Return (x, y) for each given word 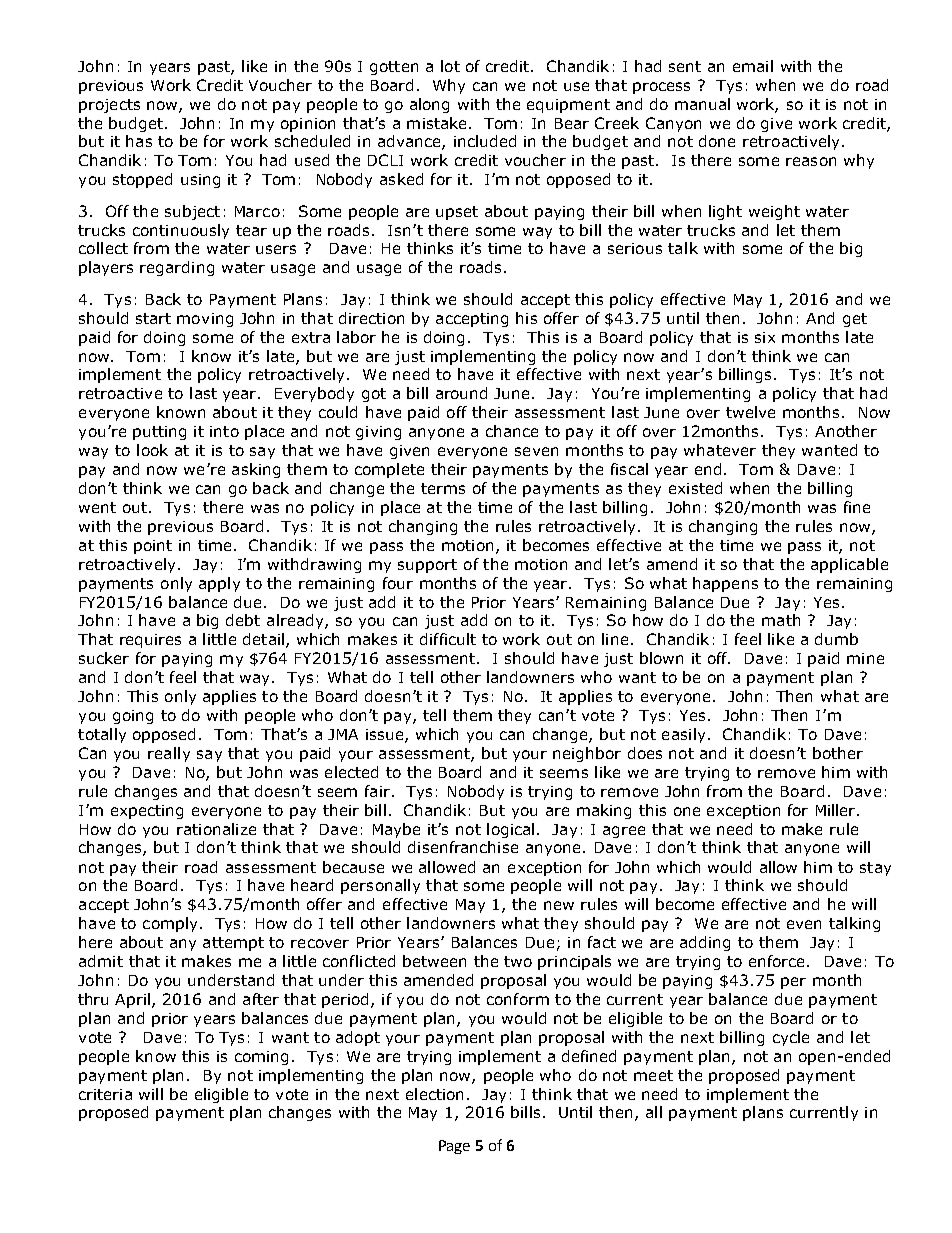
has (139, 141)
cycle (791, 1038)
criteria (105, 1094)
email (753, 66)
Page (454, 1147)
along (429, 105)
